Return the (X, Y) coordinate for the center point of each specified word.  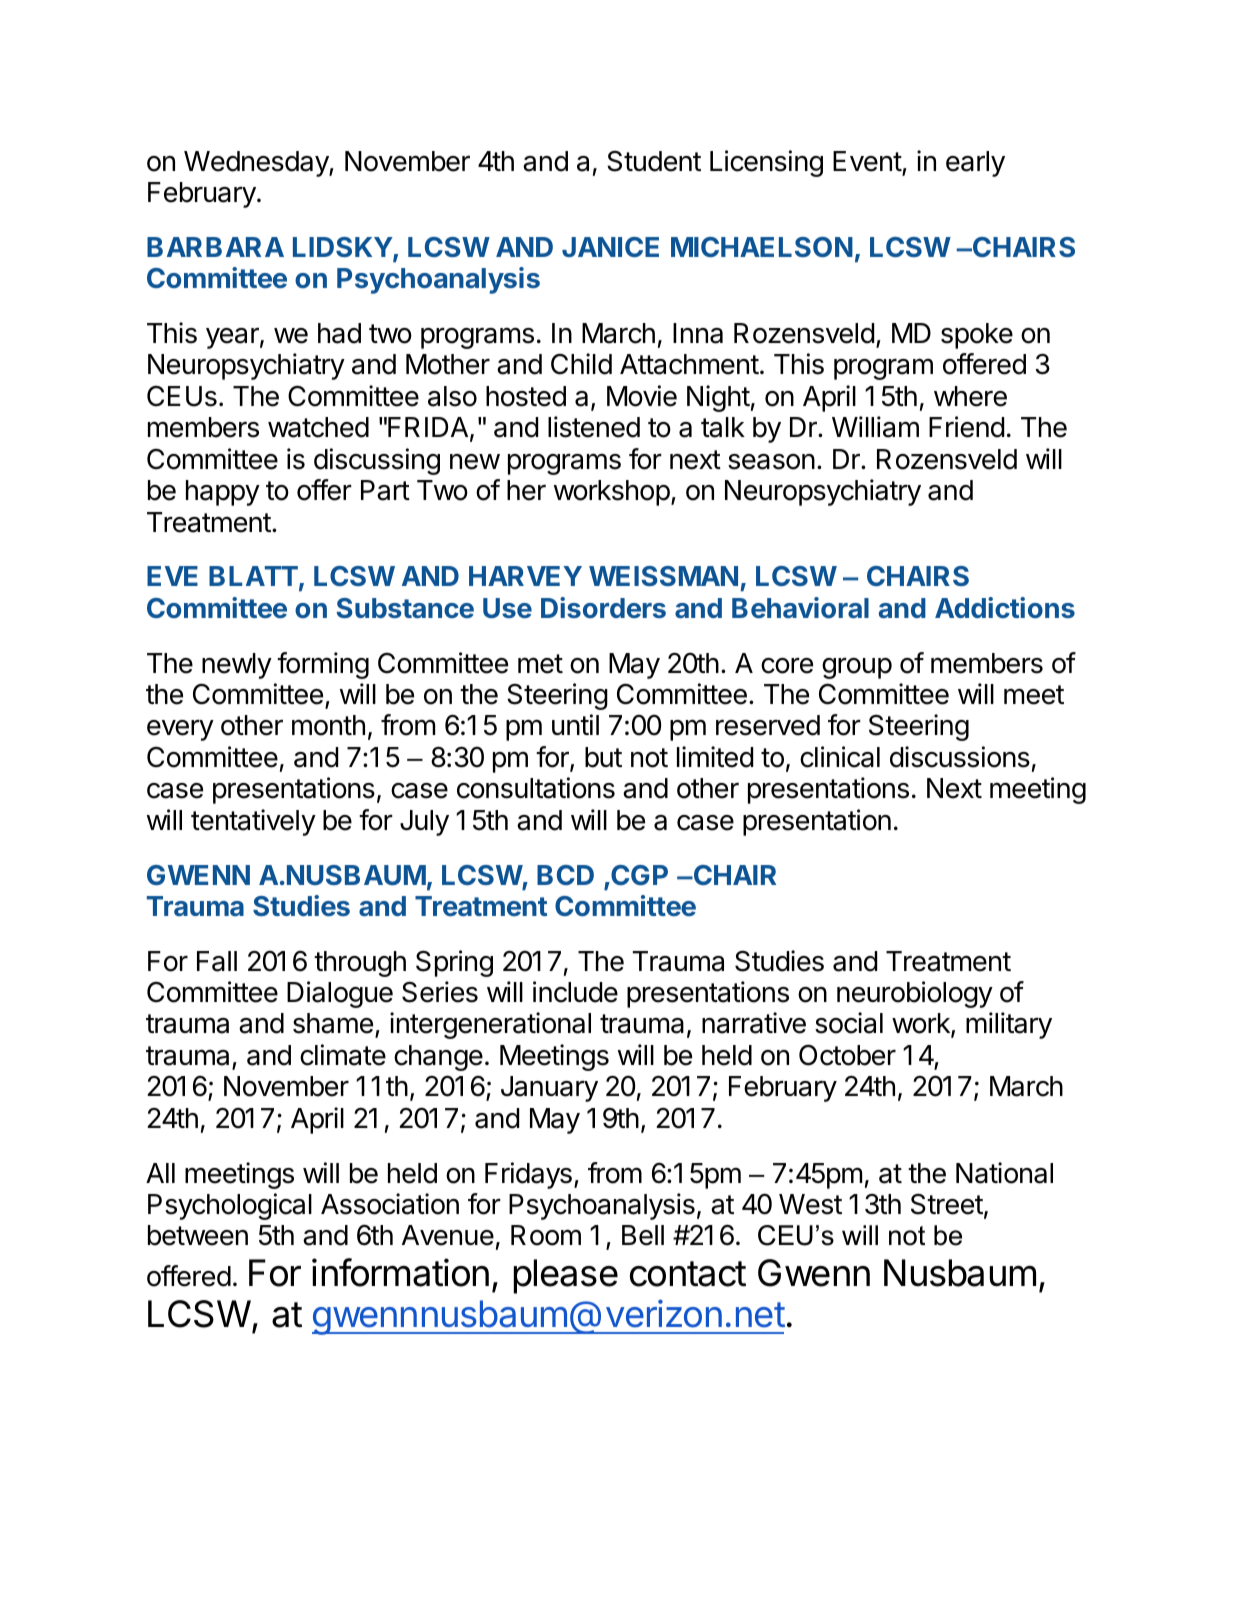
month (328, 725)
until (575, 724)
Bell (643, 1235)
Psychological (230, 1206)
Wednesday (257, 164)
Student (654, 161)
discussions (960, 757)
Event (867, 161)
